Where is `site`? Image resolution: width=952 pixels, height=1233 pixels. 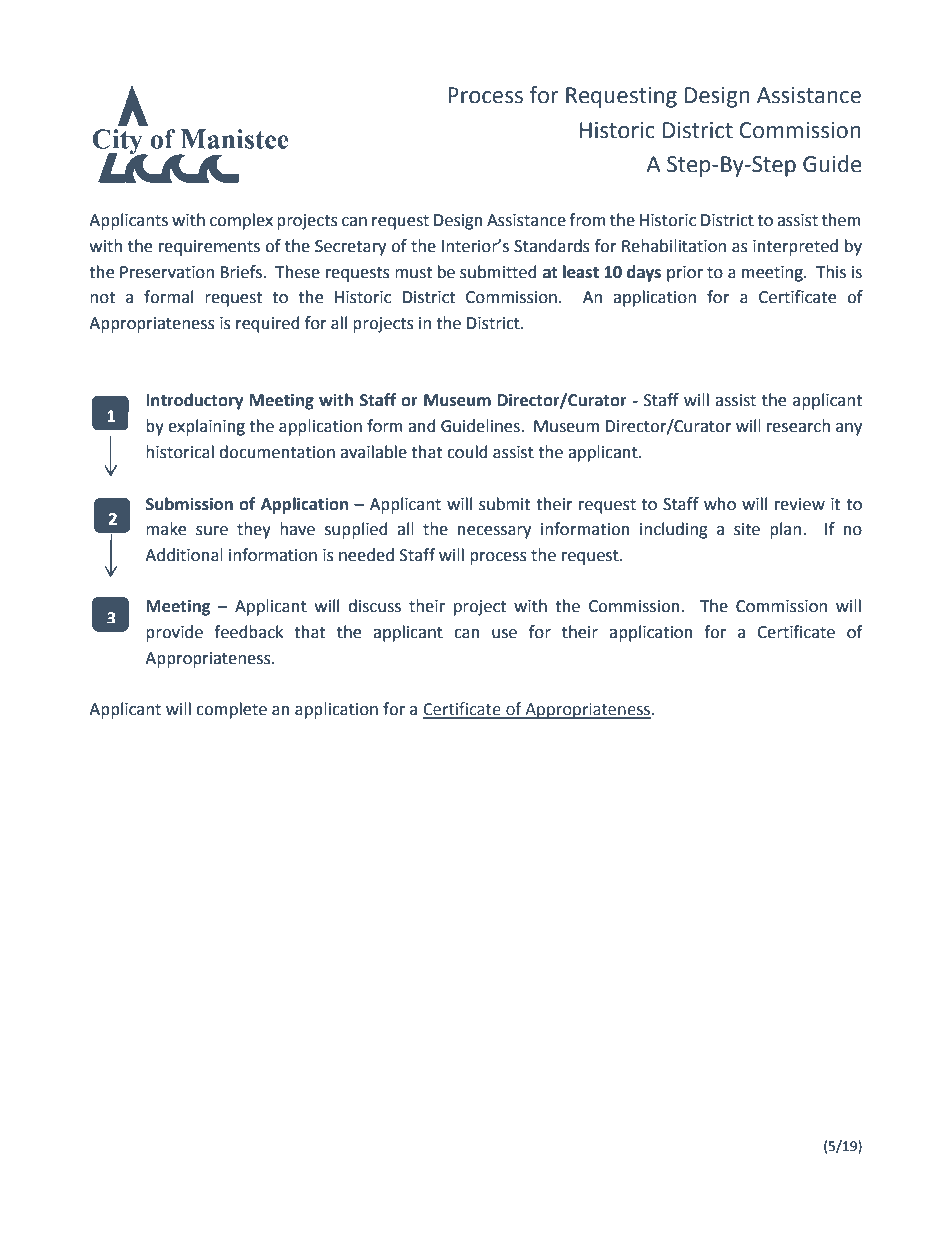
site is located at coordinates (747, 529).
